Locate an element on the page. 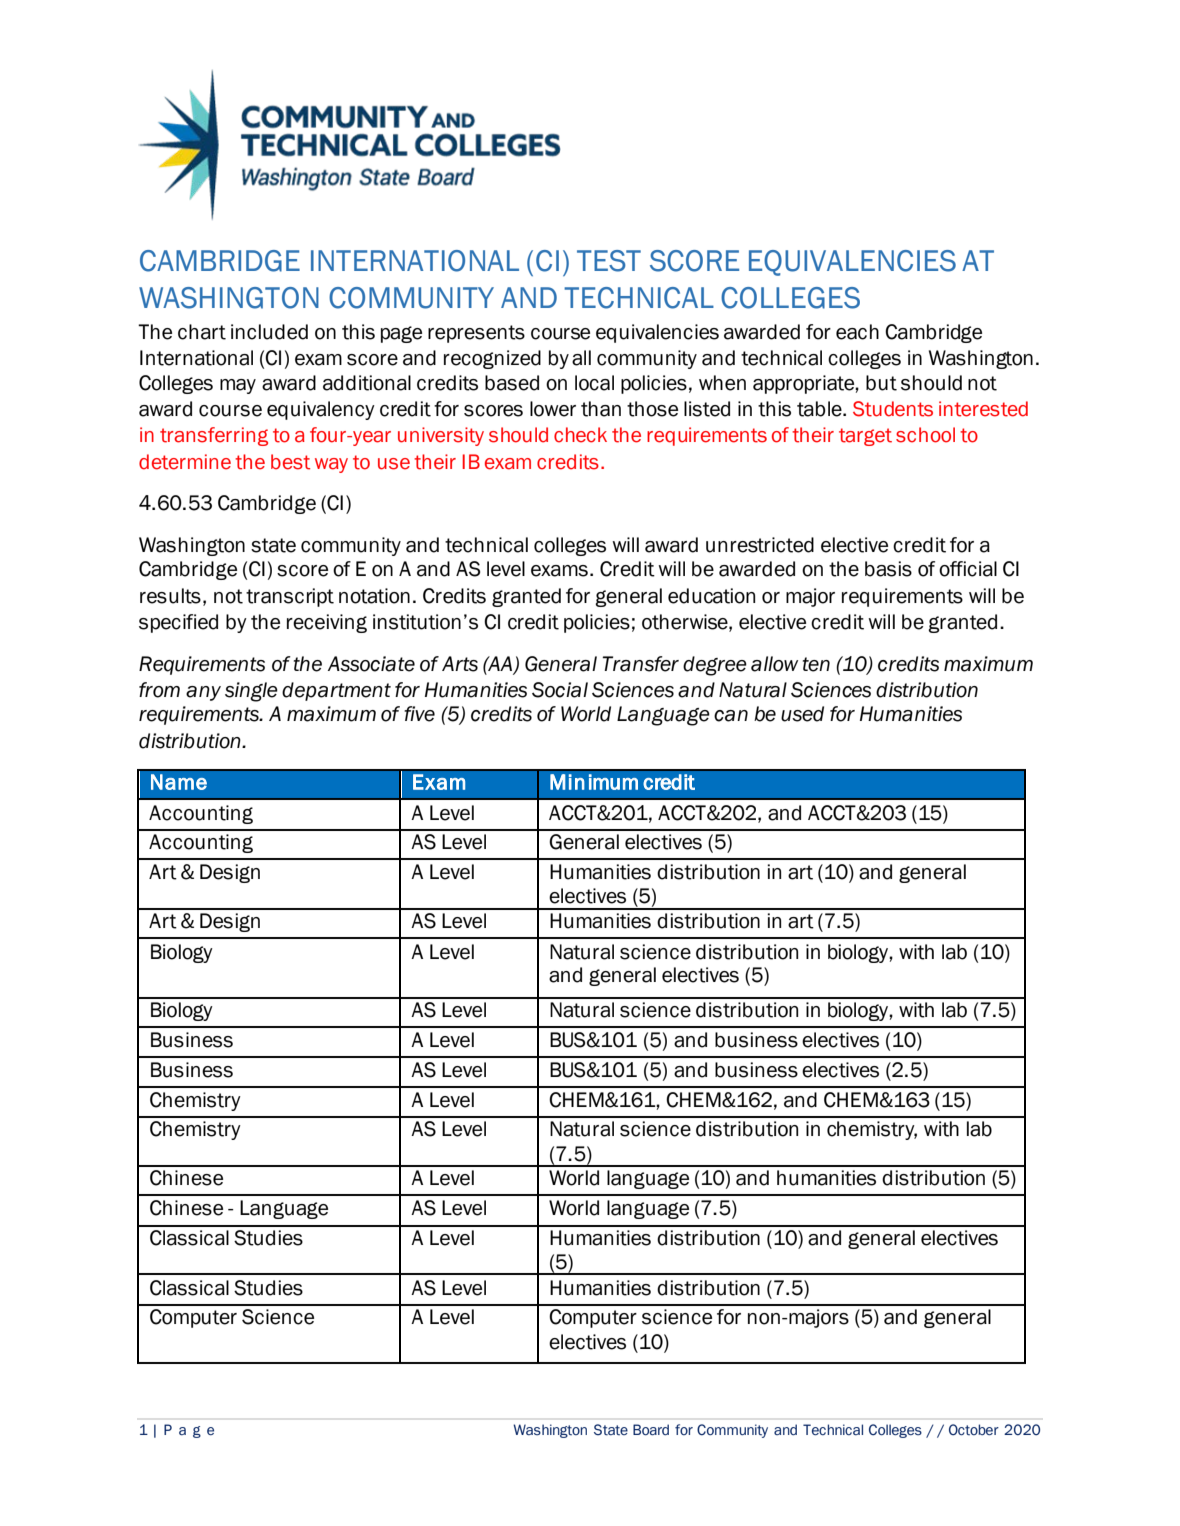 Image resolution: width=1180 pixels, height=1526 pixels. single is located at coordinates (251, 692).
